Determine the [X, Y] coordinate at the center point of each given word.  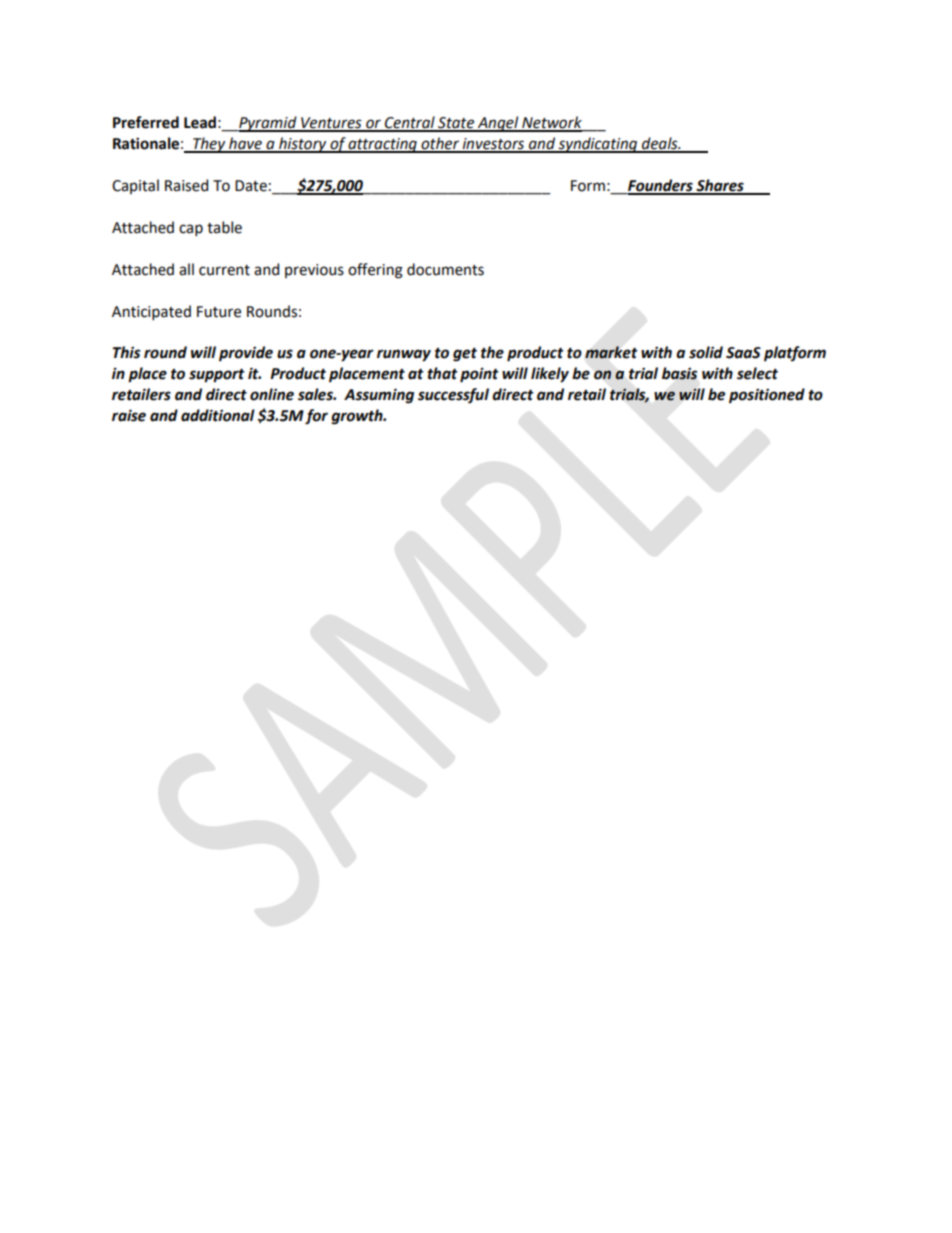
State [456, 124]
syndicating [598, 145]
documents [445, 269]
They [209, 145]
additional [218, 415]
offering [375, 271]
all [186, 269]
